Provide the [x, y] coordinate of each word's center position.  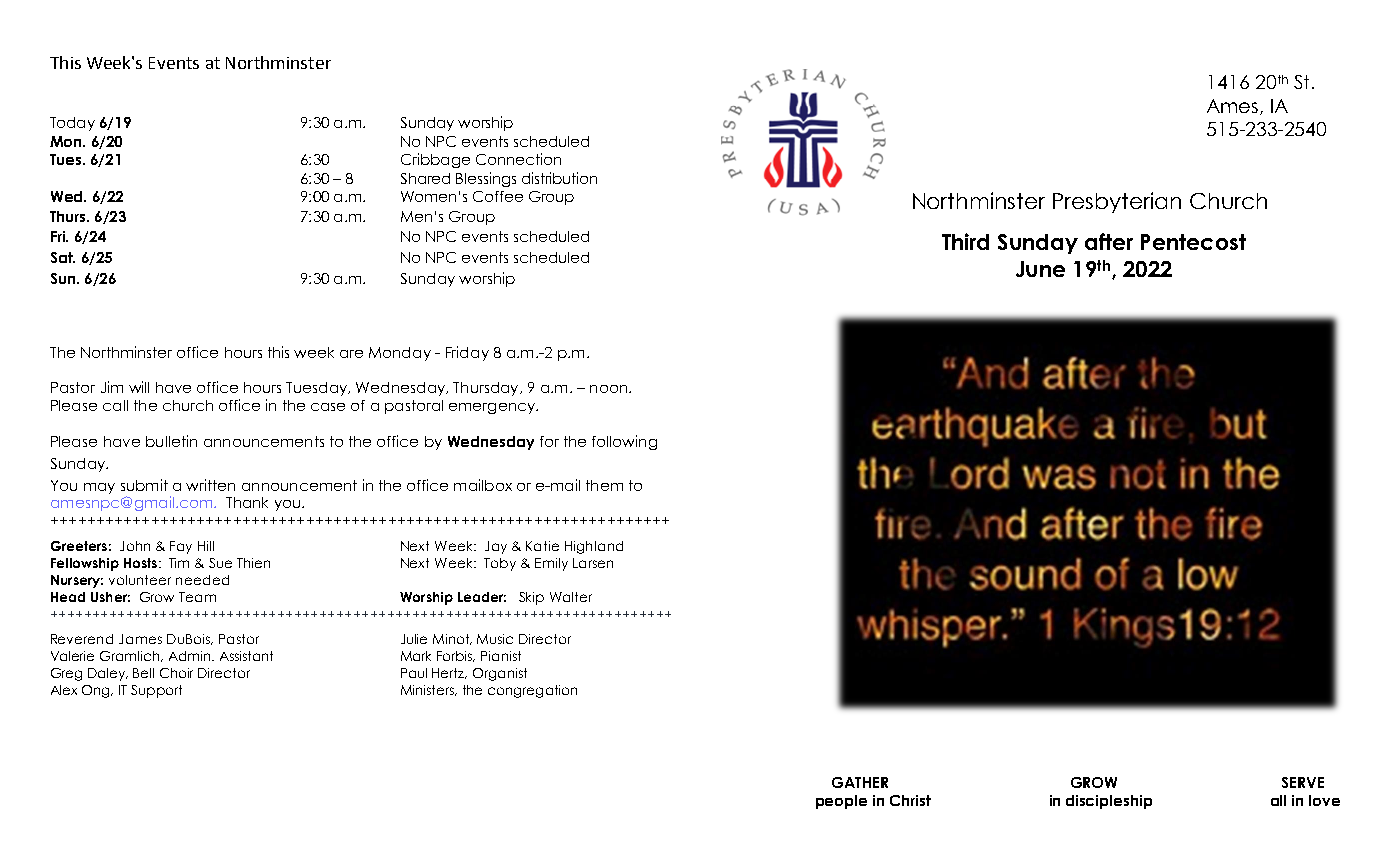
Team [197, 597]
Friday [467, 353]
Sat [63, 257]
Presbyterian [1117, 202]
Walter [571, 597]
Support [156, 691]
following [624, 442]
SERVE [1303, 782]
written [210, 485]
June [1040, 269]
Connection [518, 159]
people [841, 802]
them [604, 485]
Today [72, 124]
